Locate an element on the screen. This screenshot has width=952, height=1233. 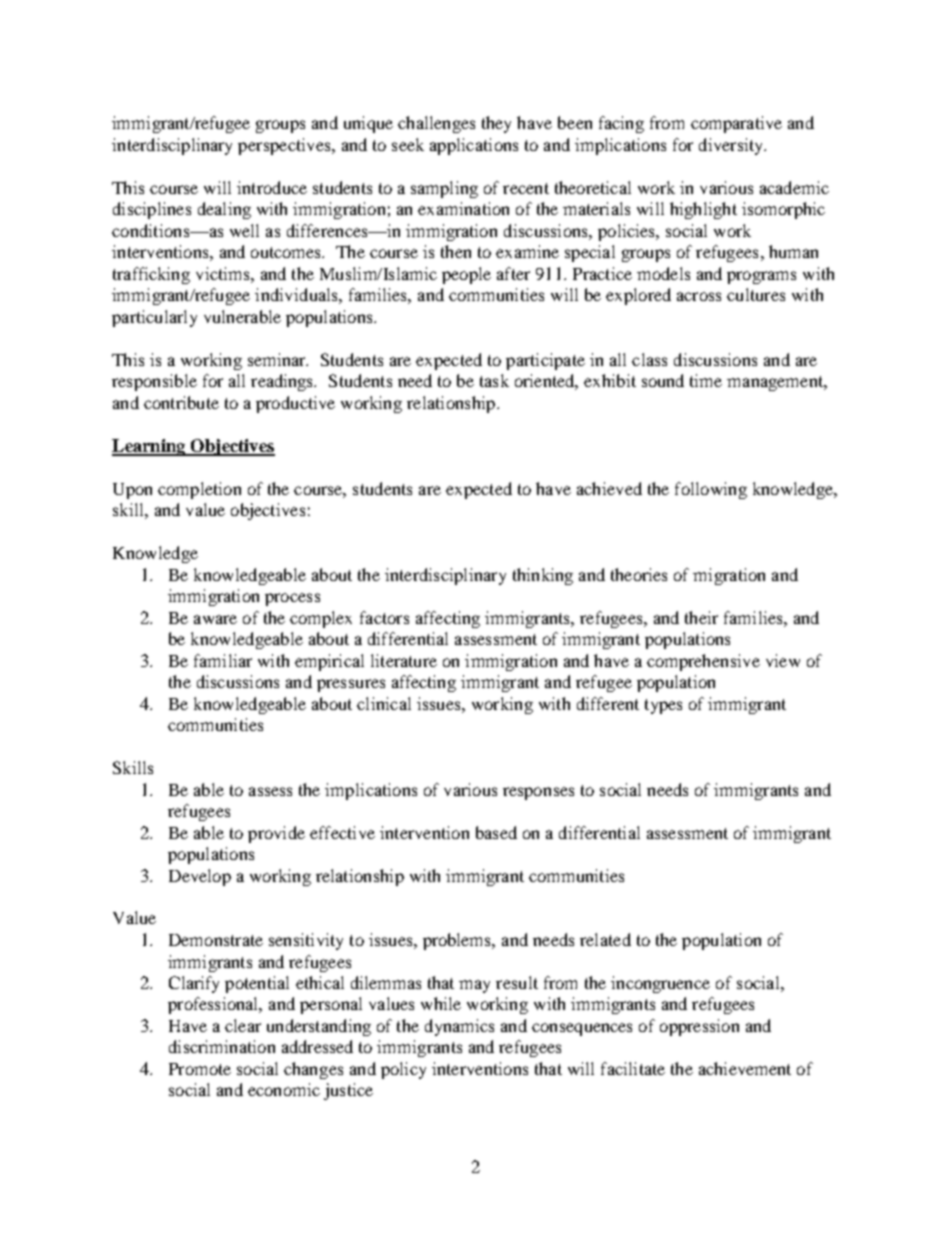
time is located at coordinates (706, 380).
